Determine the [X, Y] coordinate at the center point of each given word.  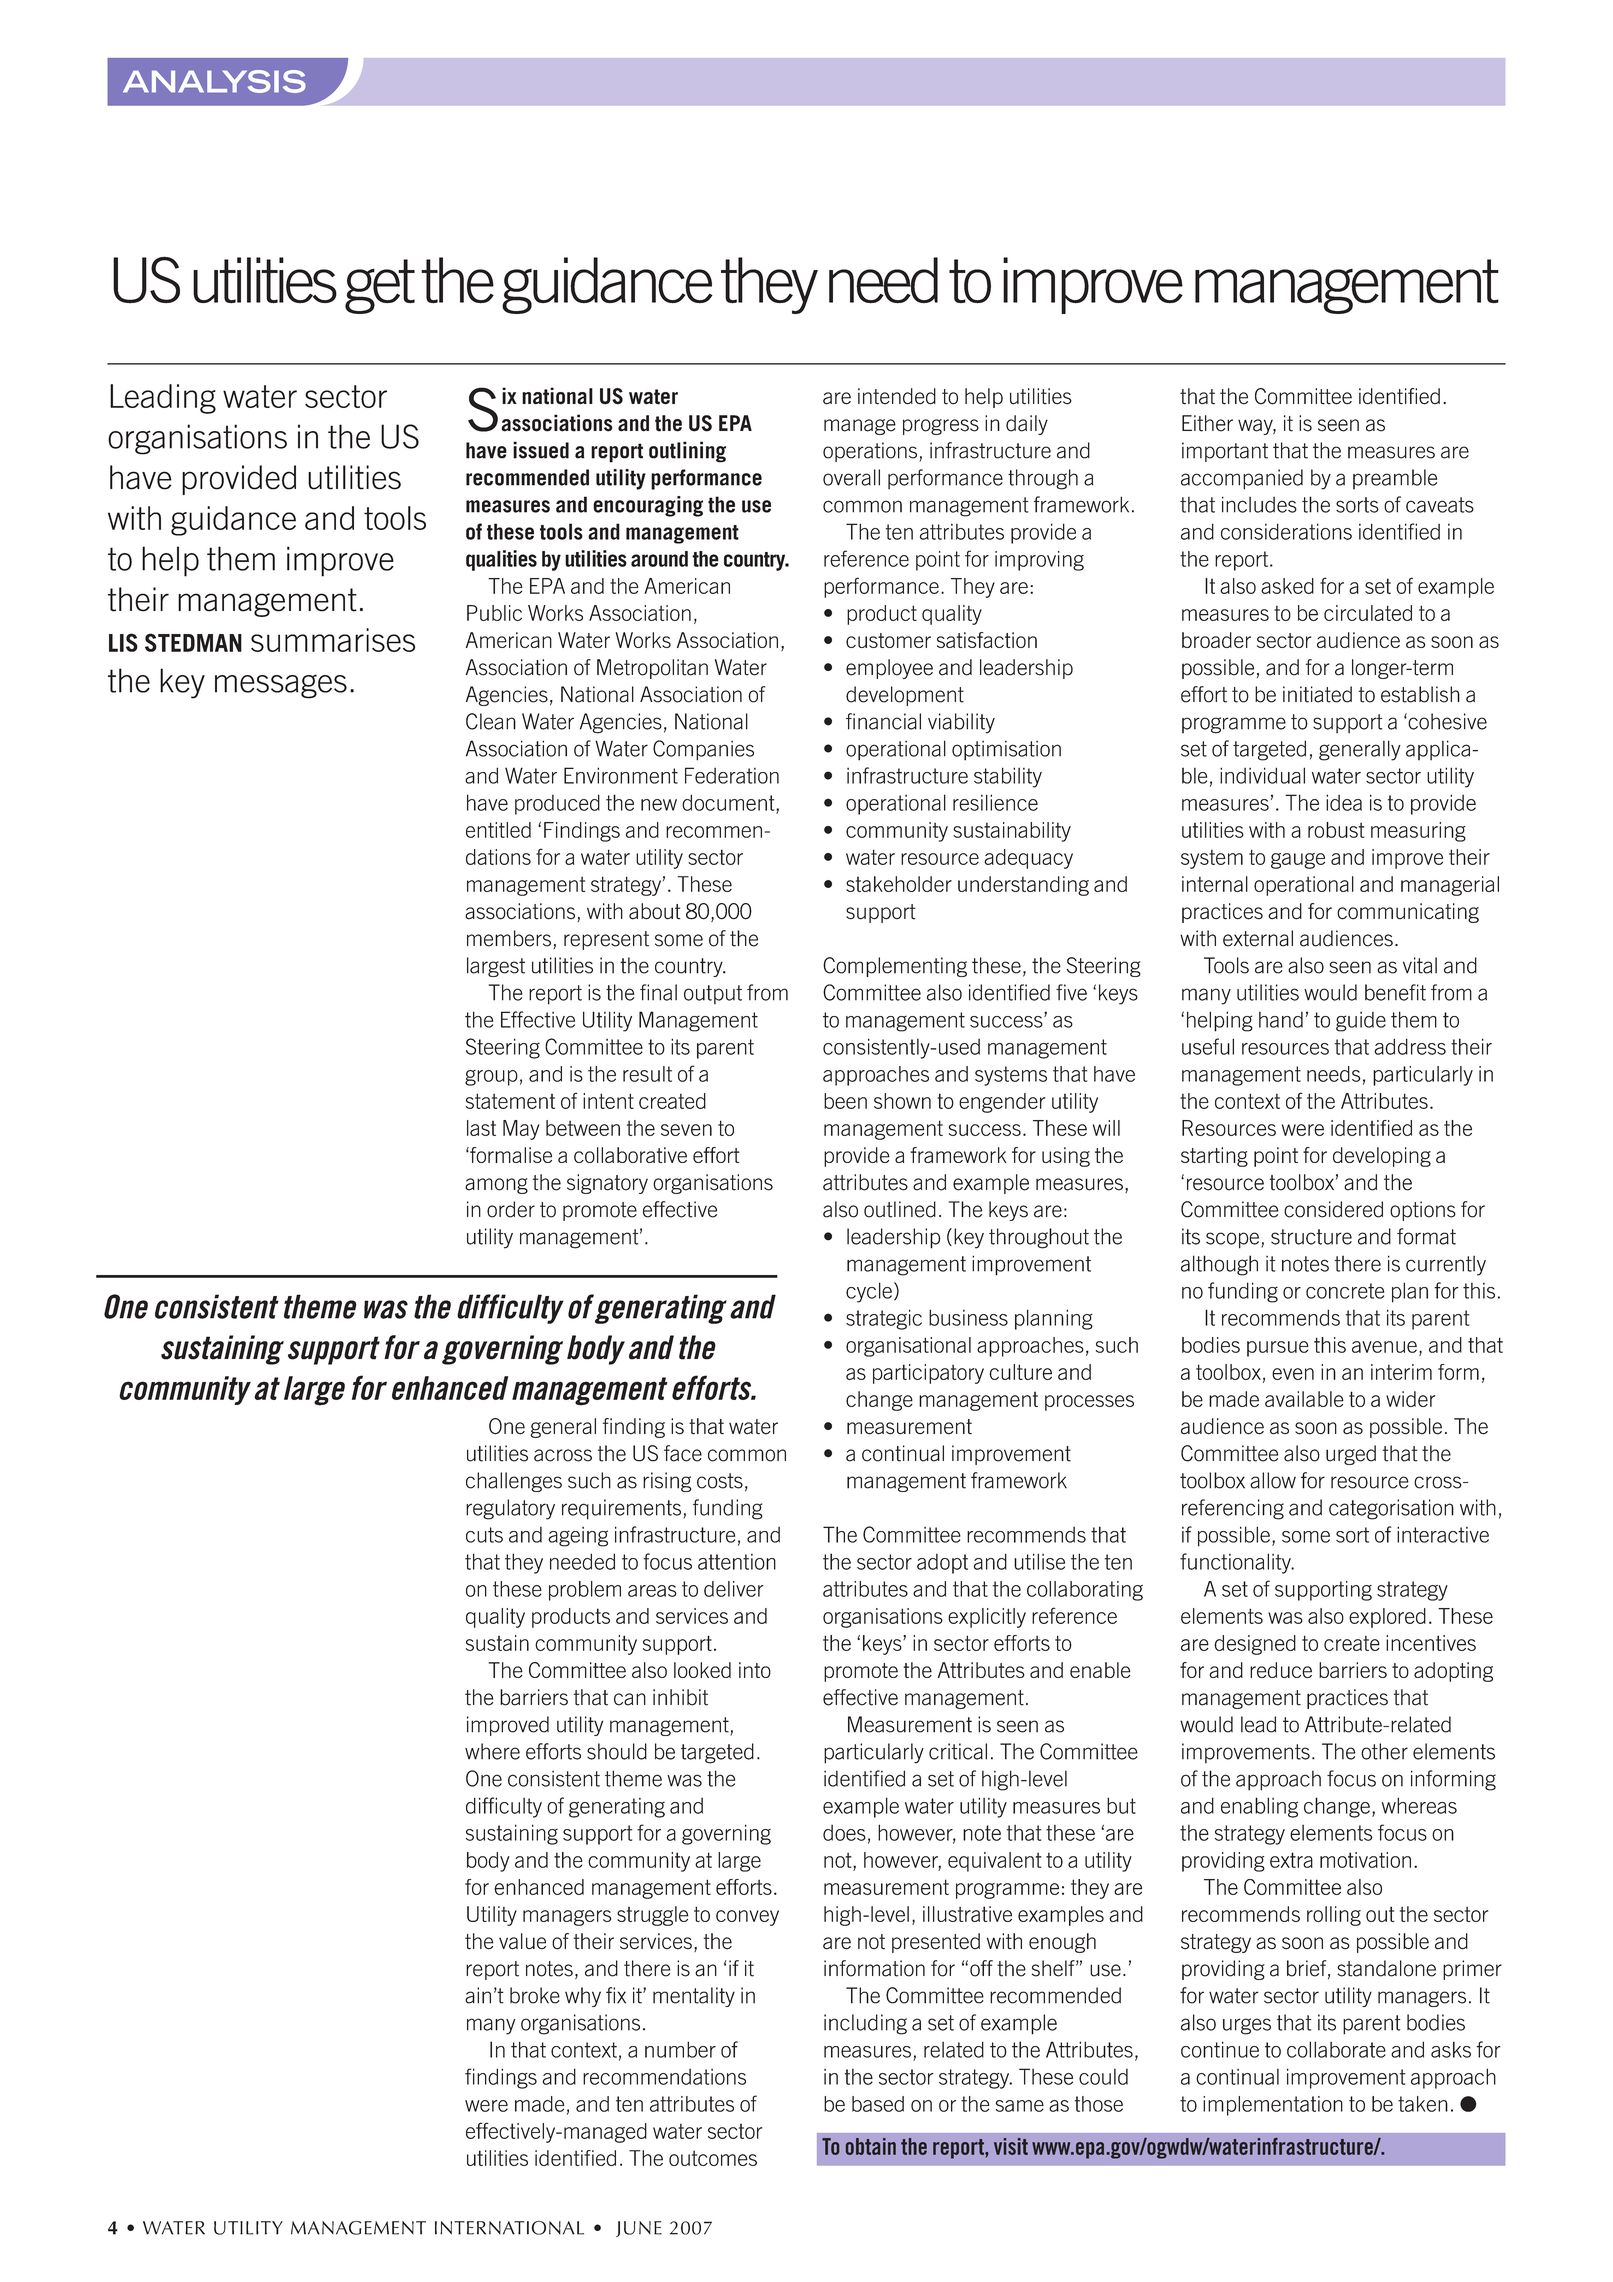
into [755, 1670]
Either [1207, 423]
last [481, 1128]
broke [535, 1995]
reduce [1281, 1670]
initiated [1317, 694]
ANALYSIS [214, 81]
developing [1382, 1157]
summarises [333, 640]
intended [897, 396]
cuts [484, 1535]
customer [888, 640]
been [845, 1101]
